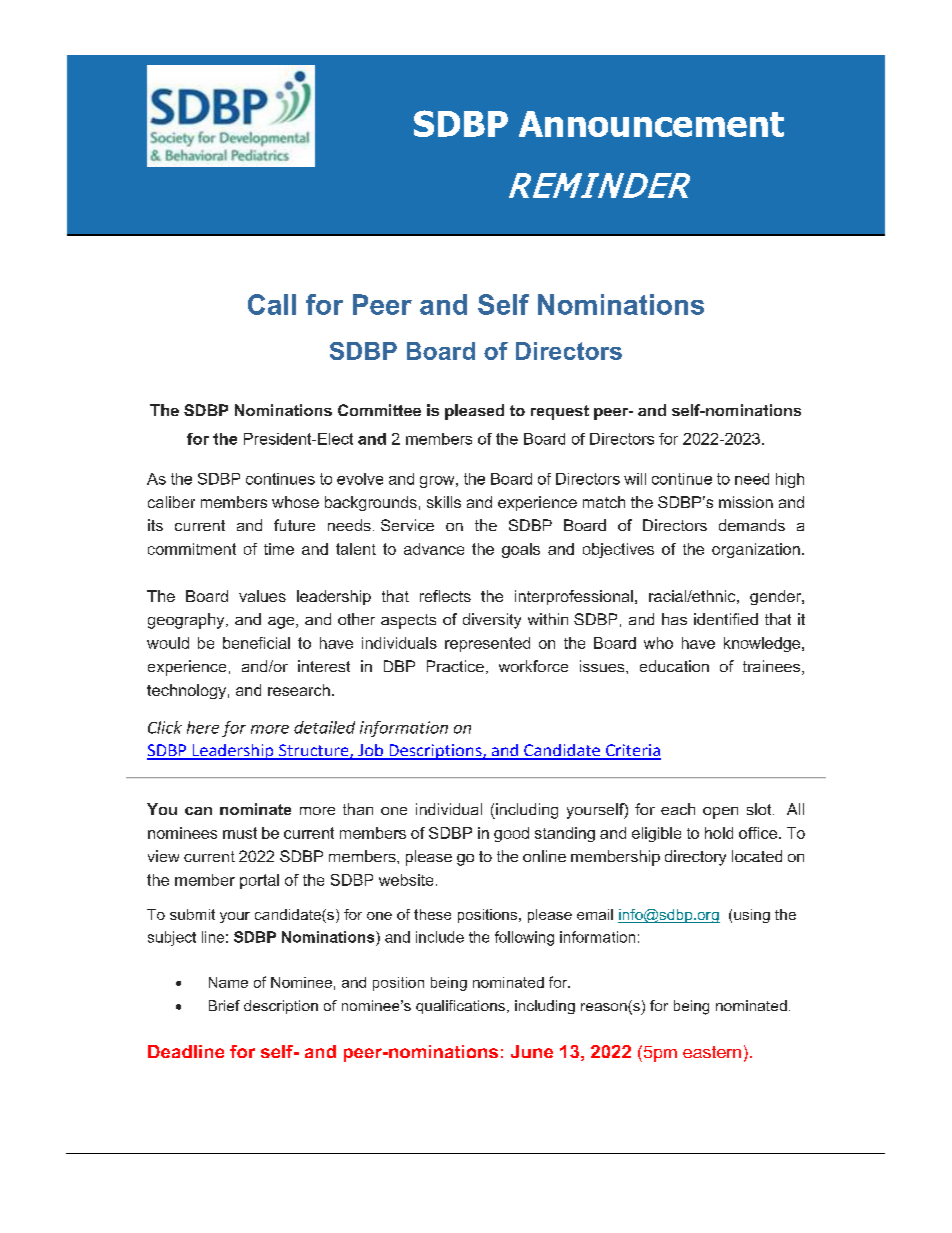  What do you see at coordinates (272, 304) in the document?
I see `Call` at bounding box center [272, 304].
